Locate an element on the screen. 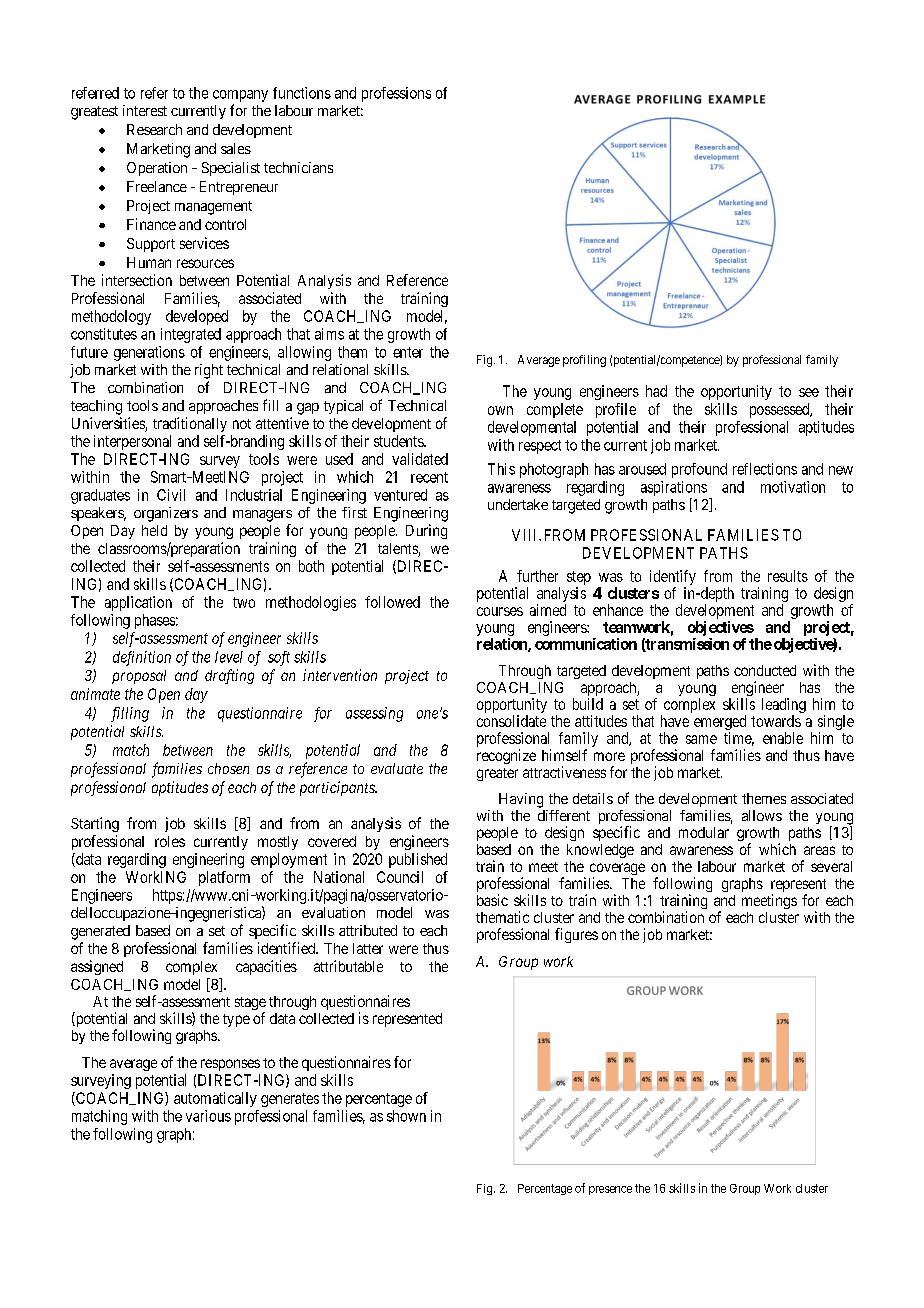 Image resolution: width=924 pixels, height=1308 pixels. Research is located at coordinates (154, 129).
